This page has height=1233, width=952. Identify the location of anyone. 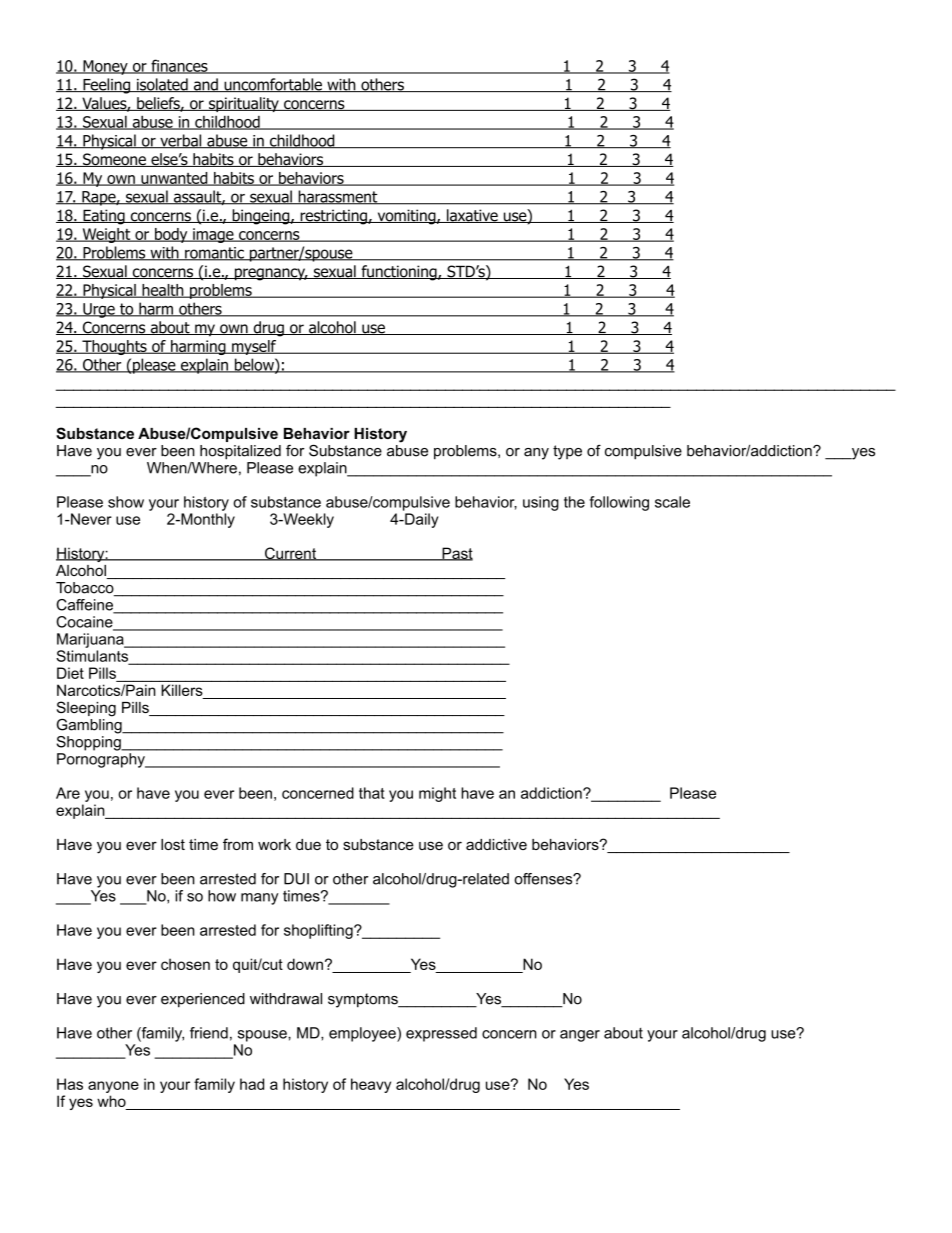
(113, 1087).
